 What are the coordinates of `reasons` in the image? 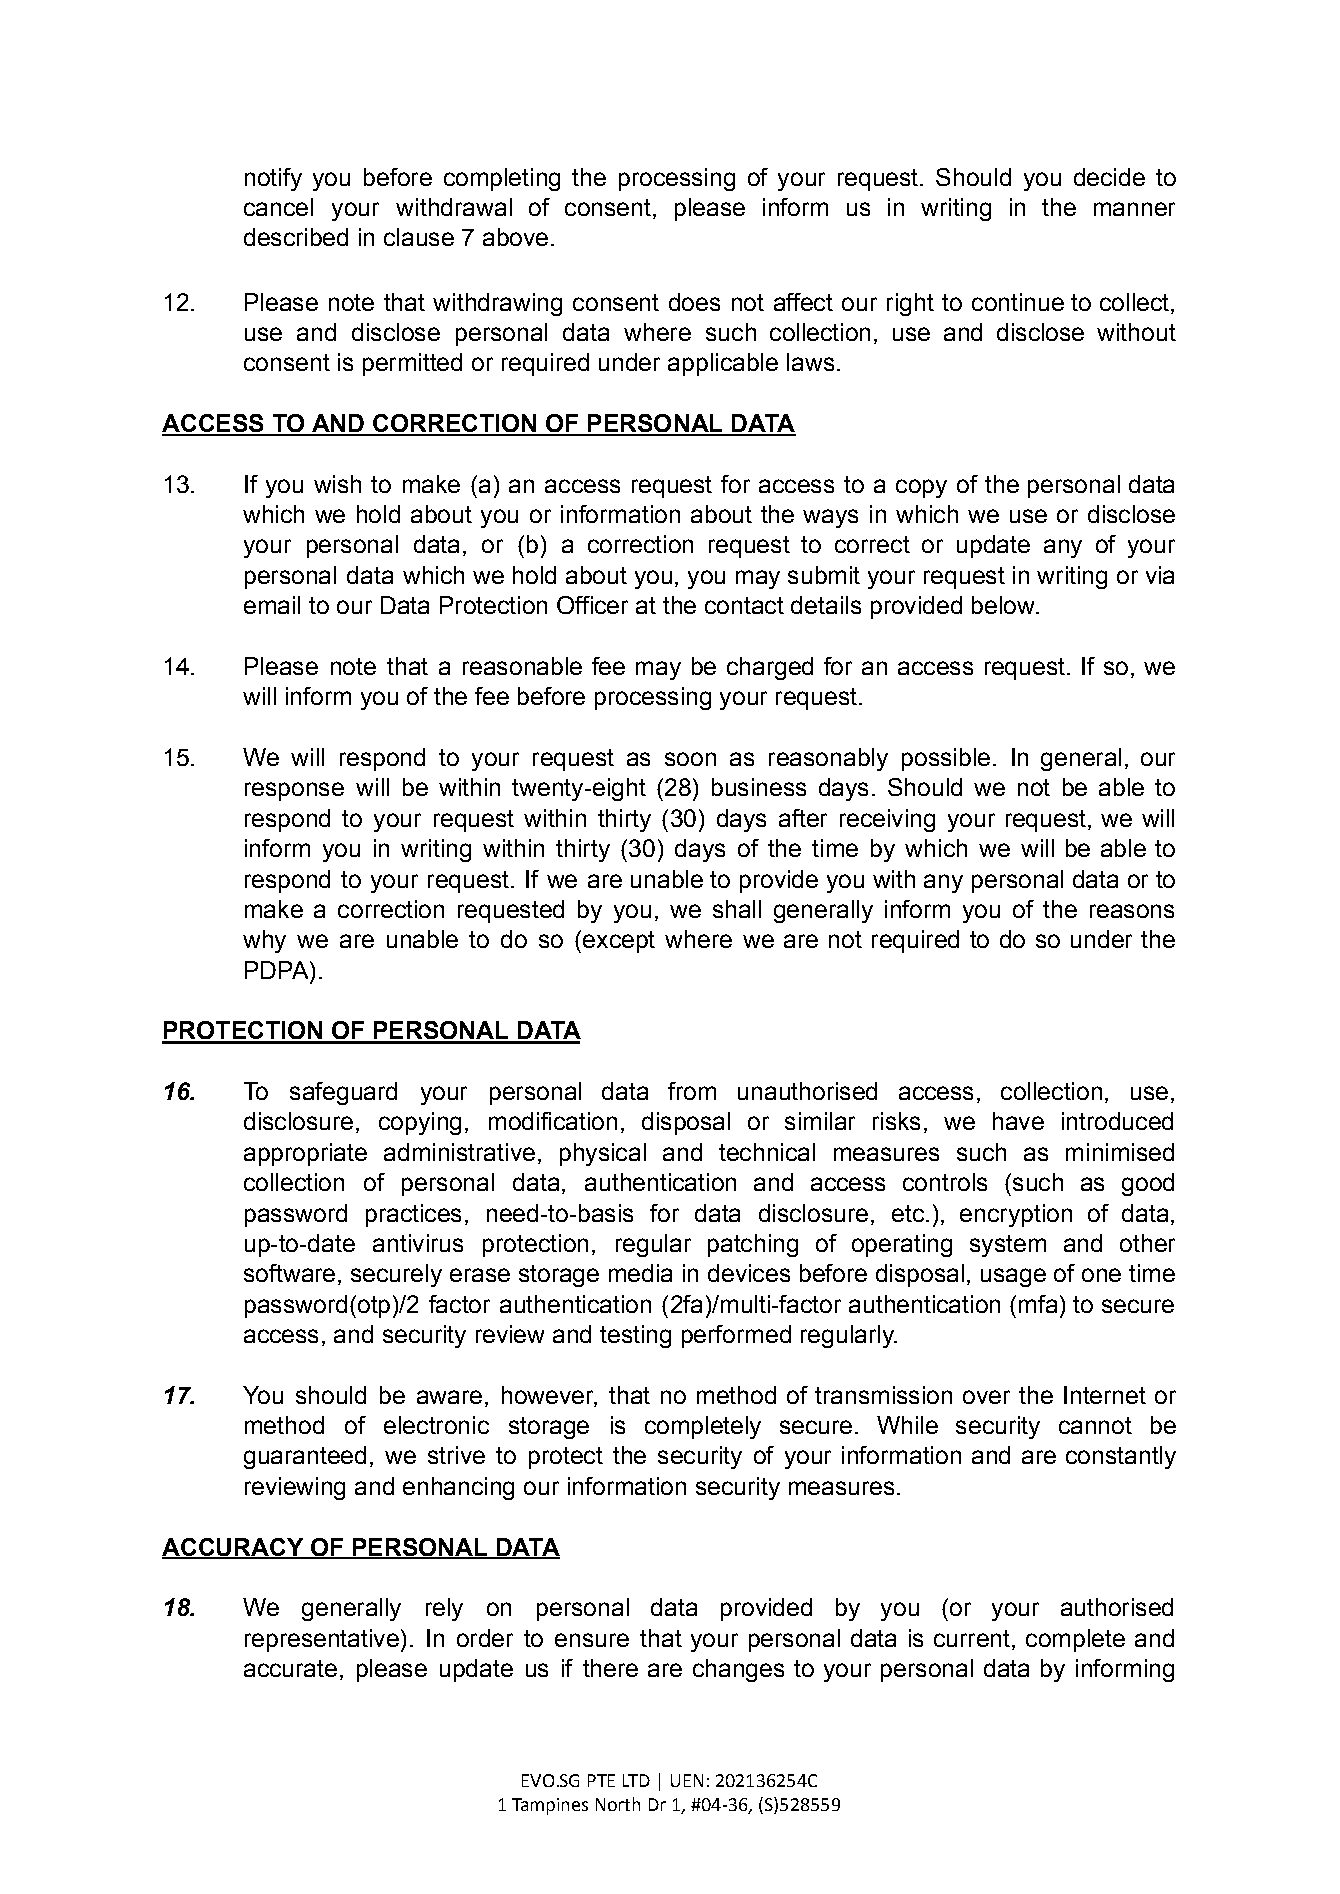 It's located at (1132, 911).
